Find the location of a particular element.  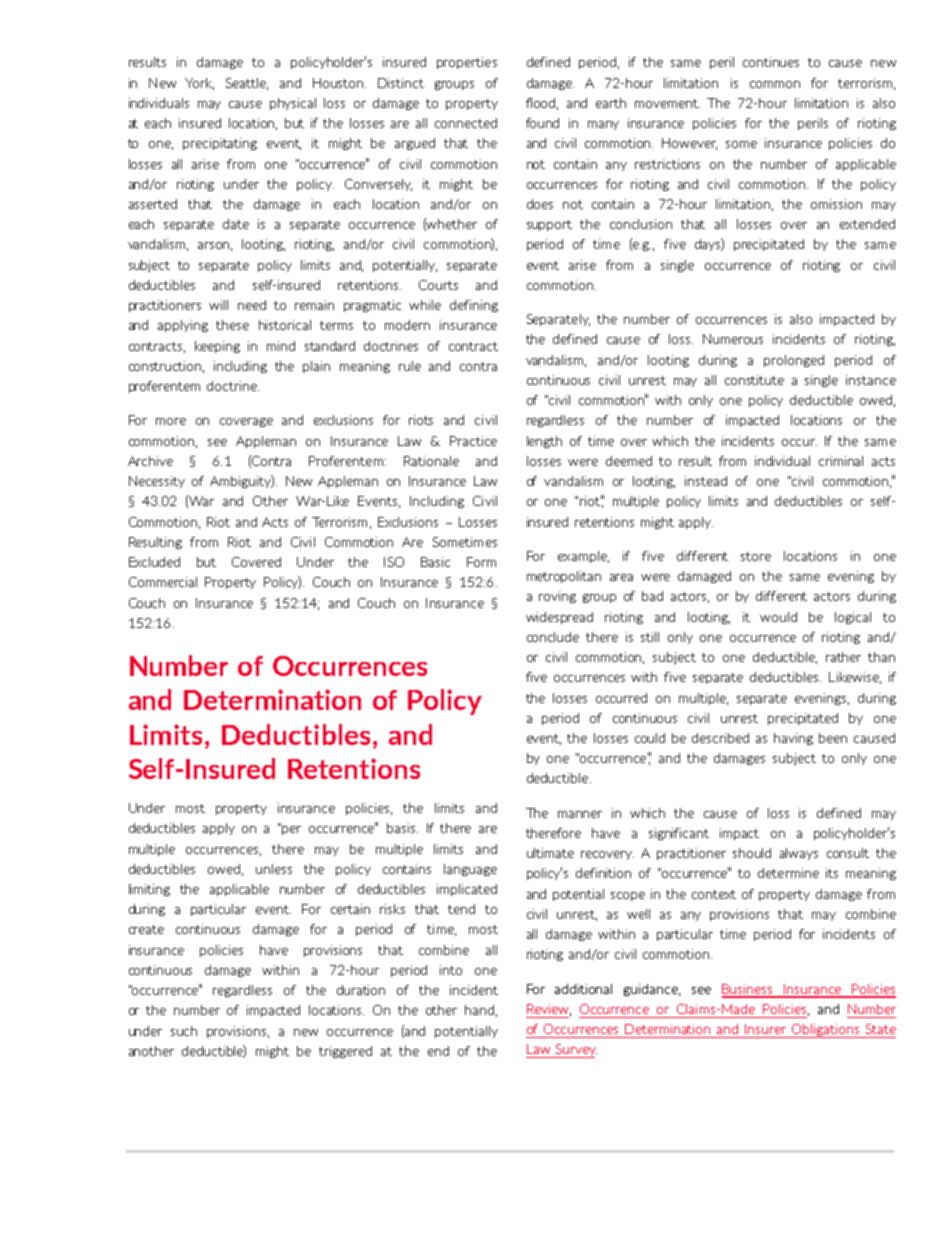

hand is located at coordinates (479, 1010).
